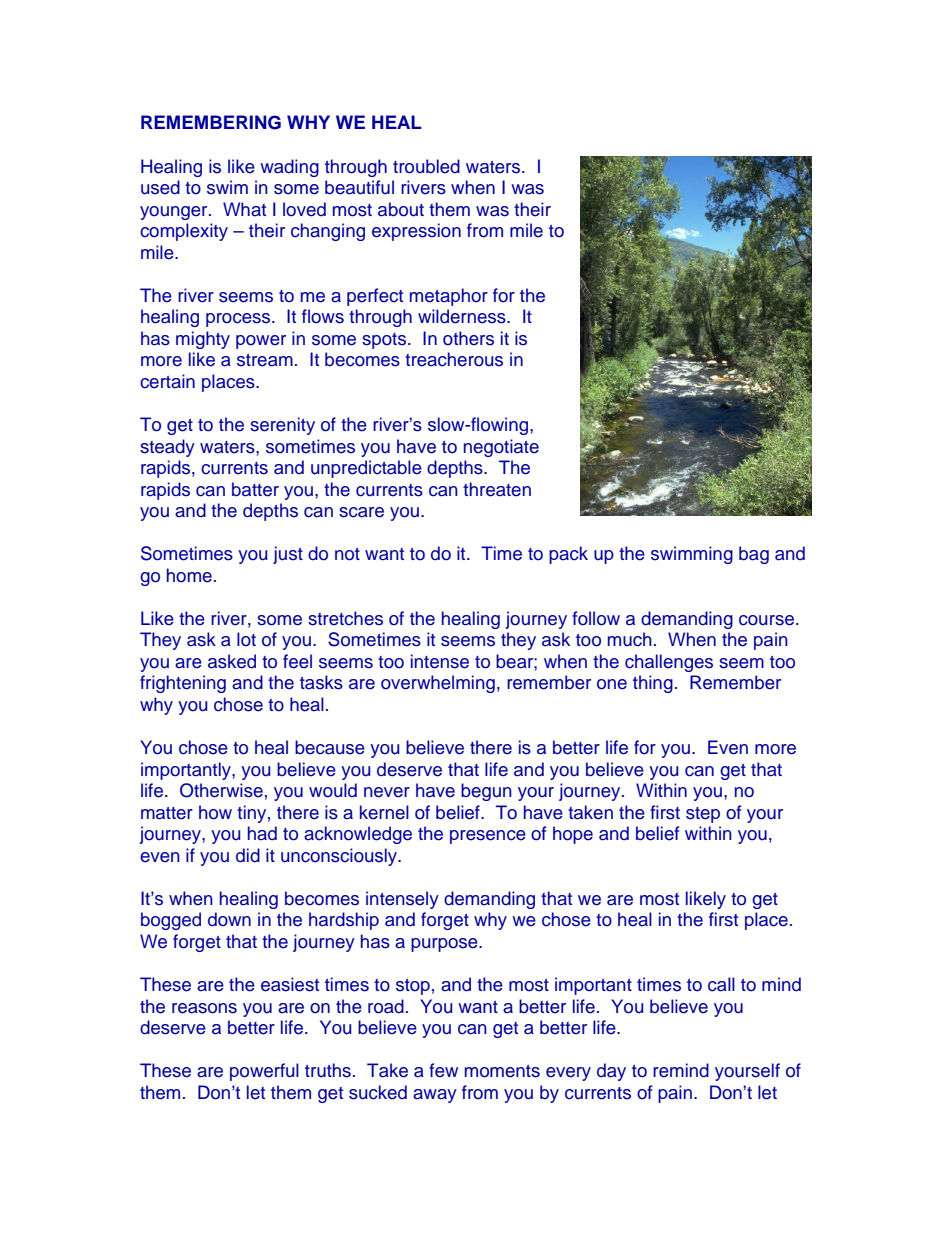 The height and width of the page is (1233, 952). Describe the element at coordinates (449, 297) in the page. I see `metaphor` at that location.
